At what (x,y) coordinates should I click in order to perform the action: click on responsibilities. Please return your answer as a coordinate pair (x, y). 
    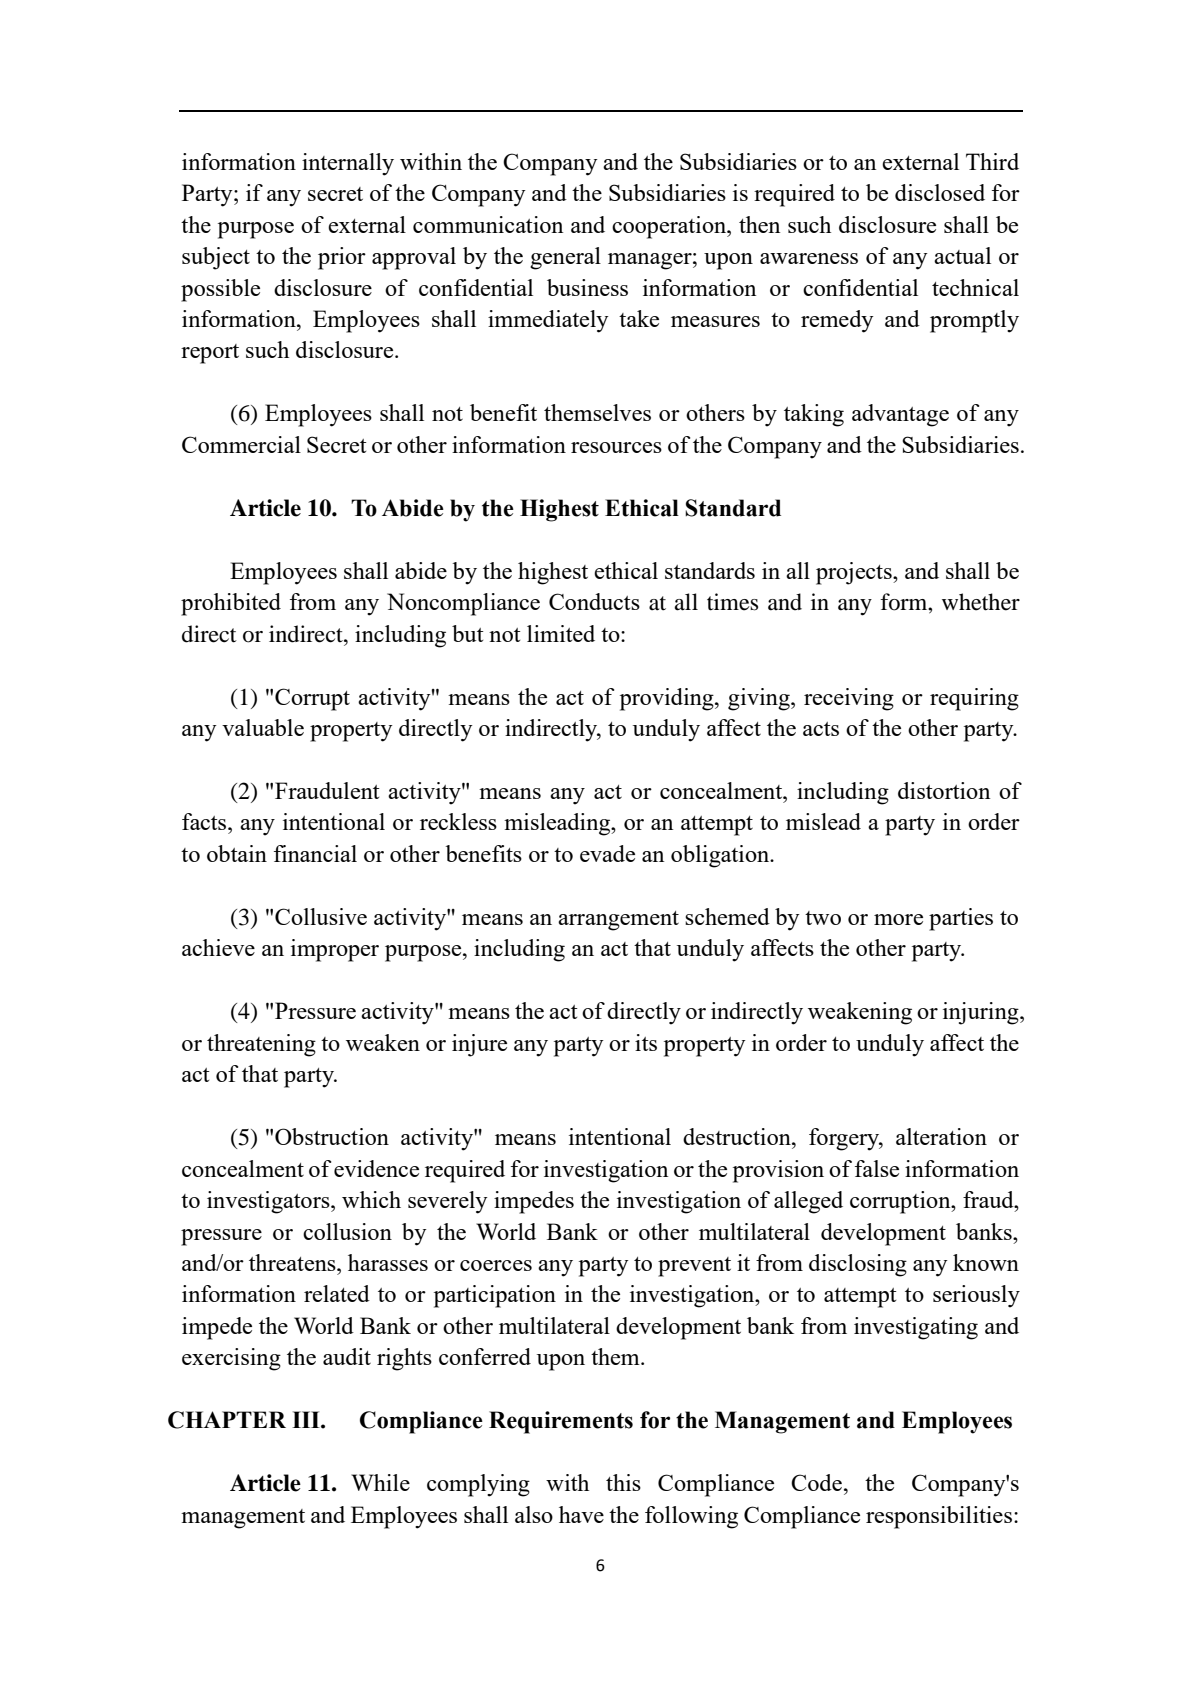
    Looking at the image, I should click on (939, 1517).
